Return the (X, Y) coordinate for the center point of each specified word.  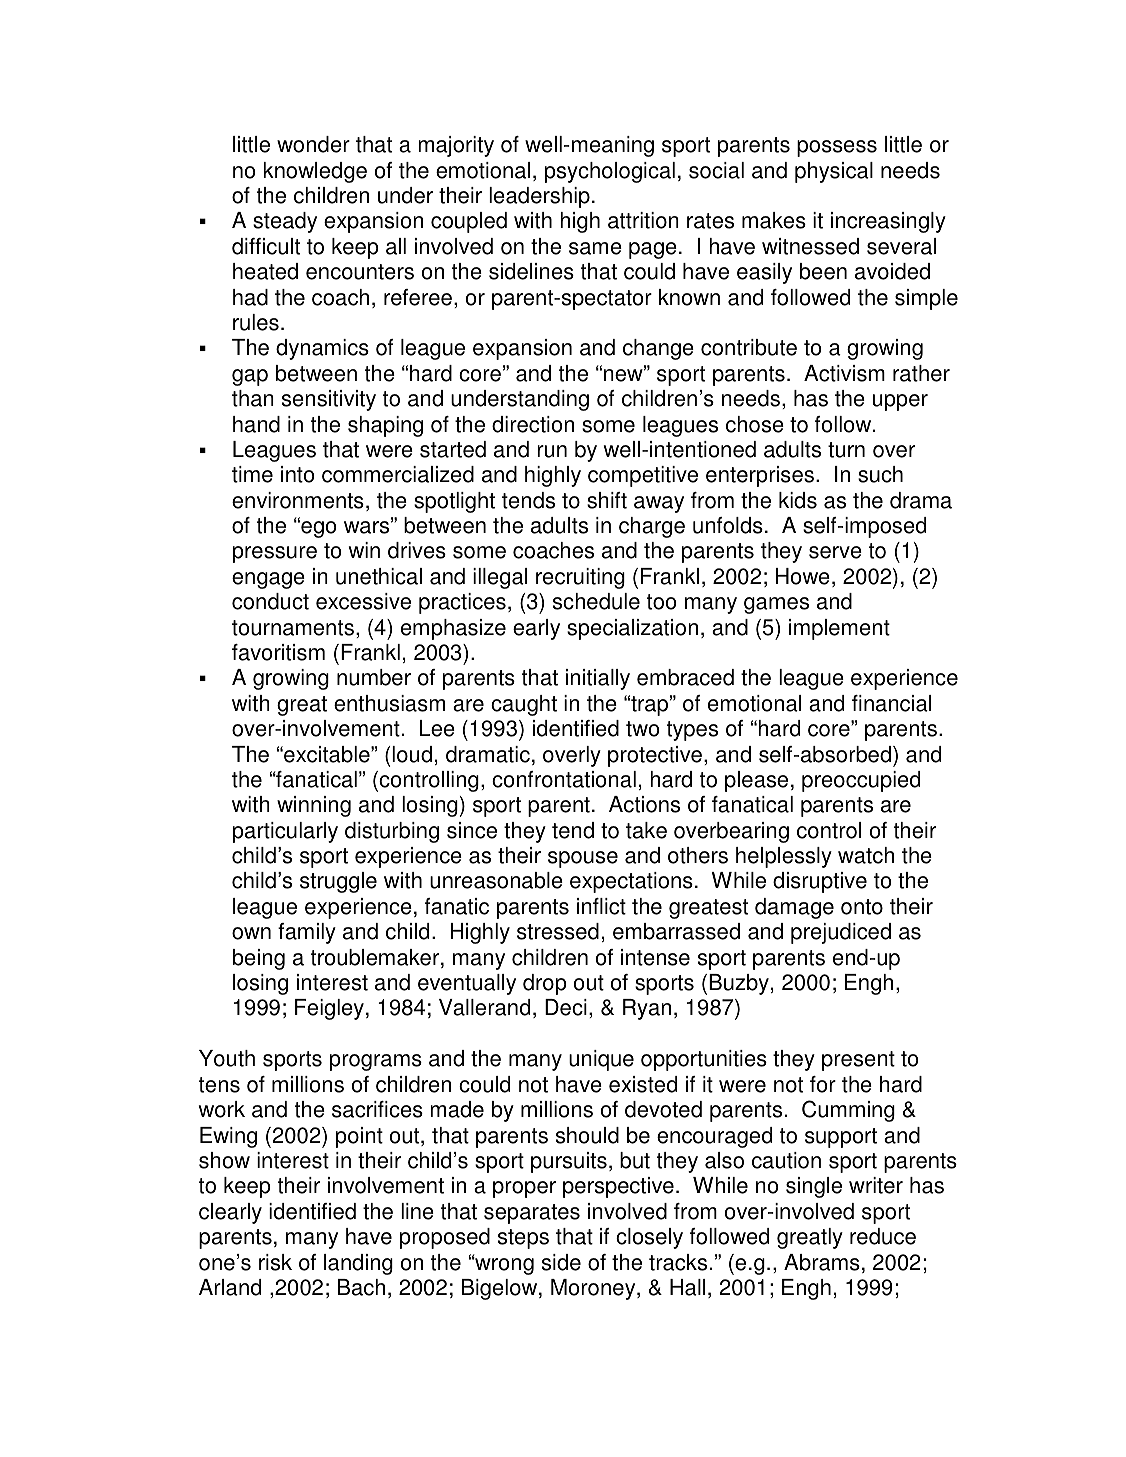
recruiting (580, 578)
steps (523, 1239)
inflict (601, 906)
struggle (338, 882)
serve (835, 552)
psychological (610, 172)
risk (275, 1262)
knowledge (315, 172)
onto (862, 907)
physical (834, 172)
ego (318, 529)
